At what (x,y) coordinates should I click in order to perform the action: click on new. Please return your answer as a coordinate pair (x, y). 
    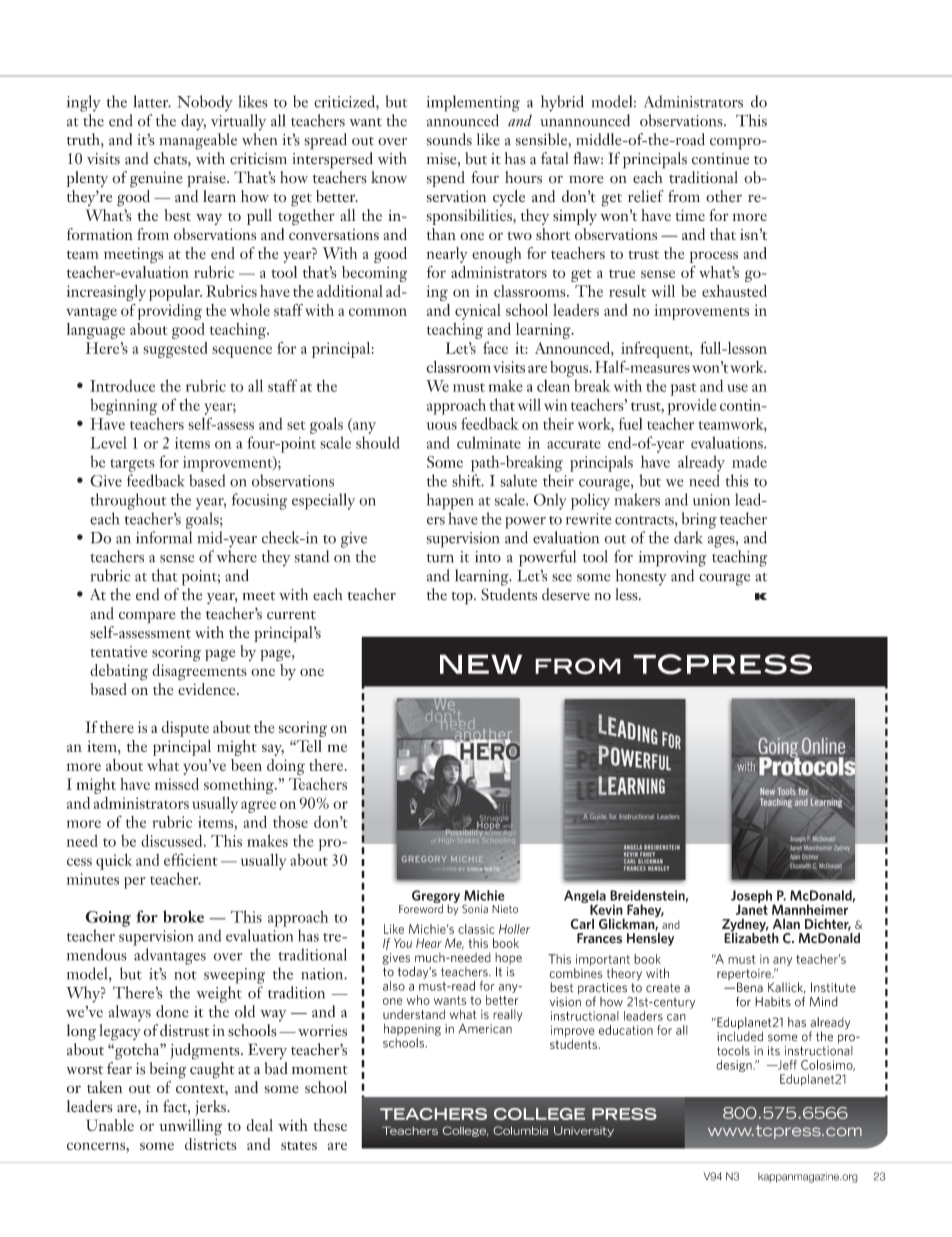
    Looking at the image, I should click on (481, 664).
